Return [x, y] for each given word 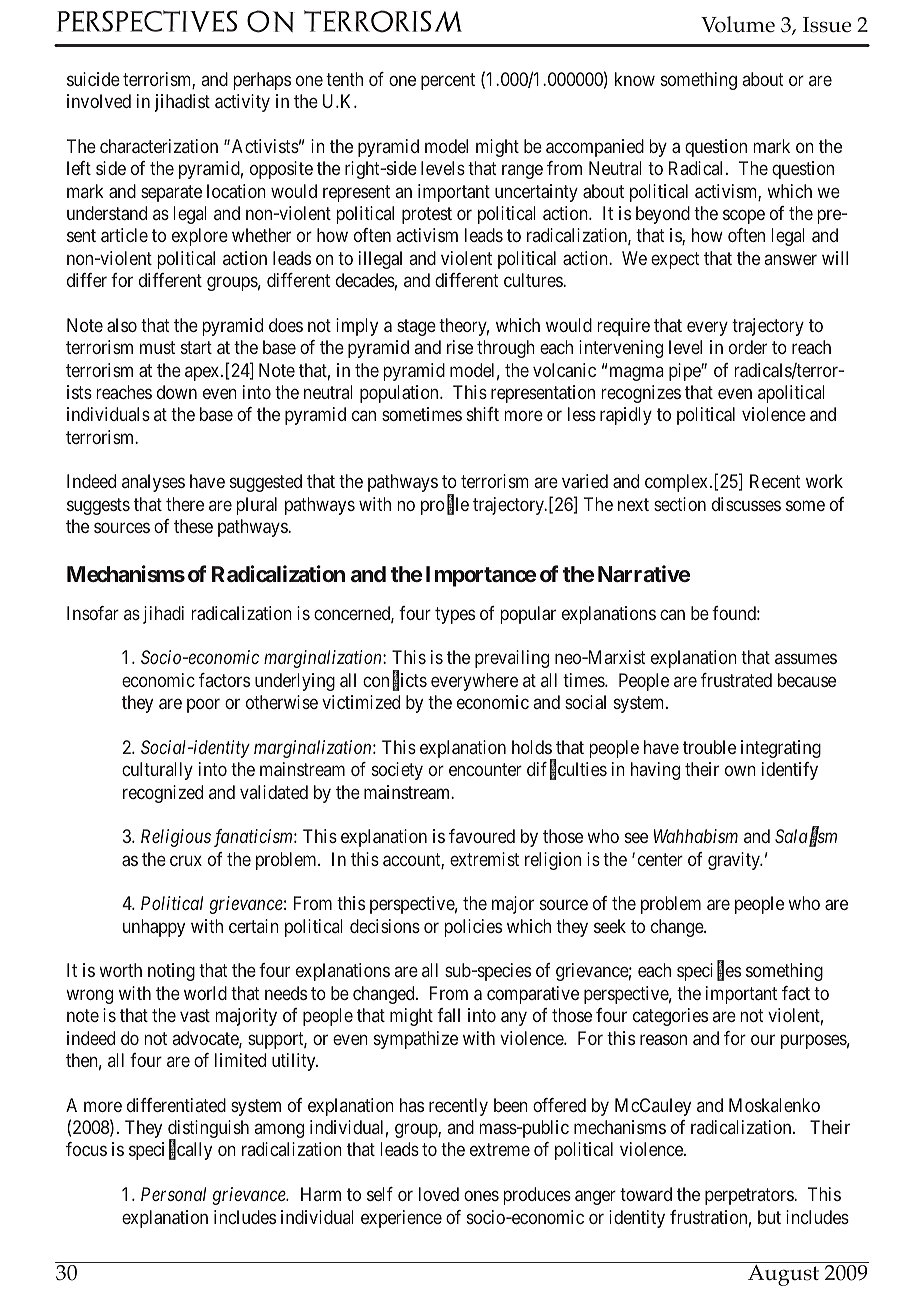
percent [448, 81]
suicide [93, 79]
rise [460, 347]
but [769, 1217]
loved [439, 1194]
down [177, 392]
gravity [735, 861]
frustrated [736, 680]
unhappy [154, 928]
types [455, 615]
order [748, 347]
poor [203, 706]
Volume [738, 24]
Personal [173, 1194]
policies [473, 928]
